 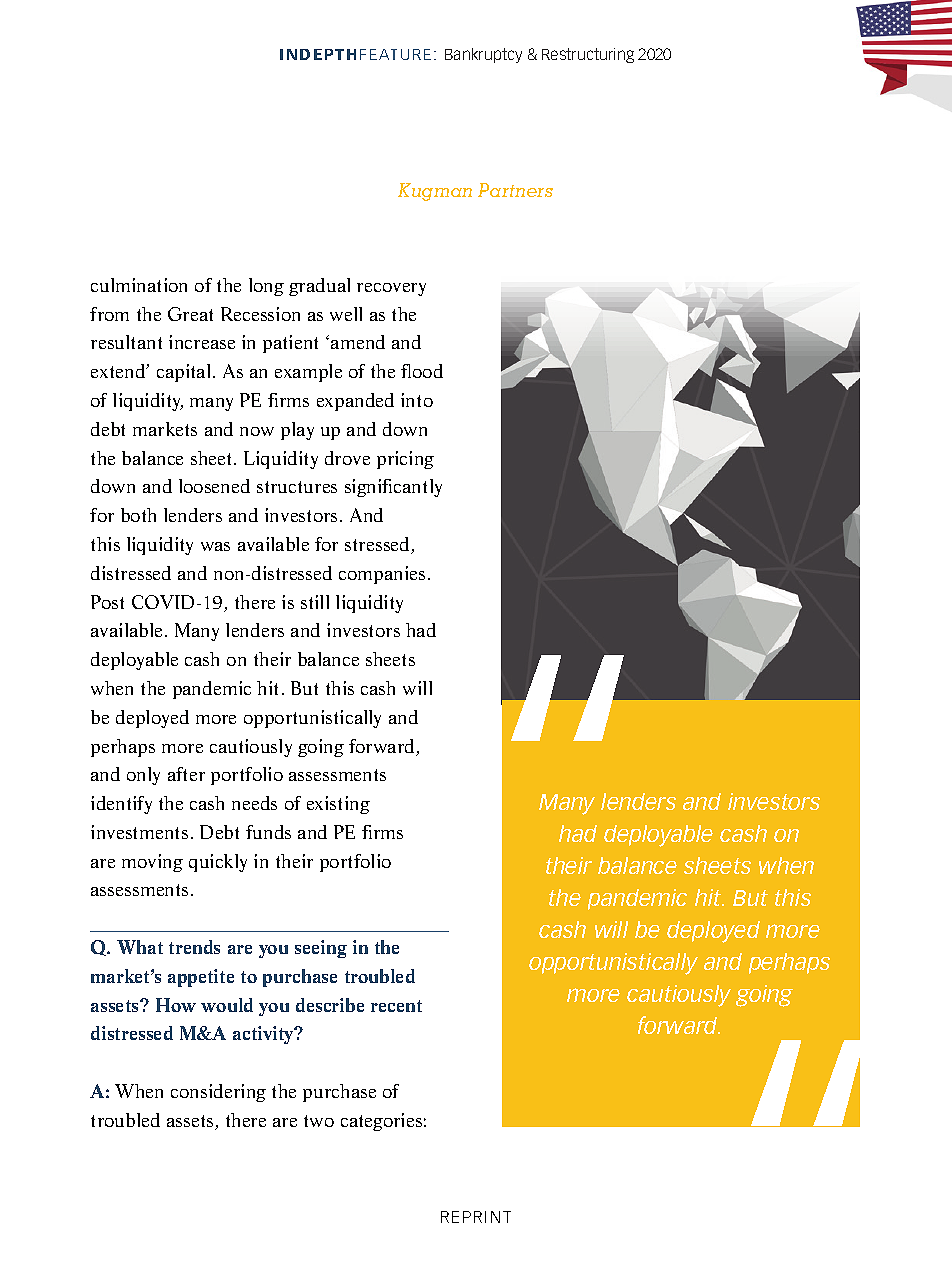 I want to click on companies, so click(x=382, y=575).
